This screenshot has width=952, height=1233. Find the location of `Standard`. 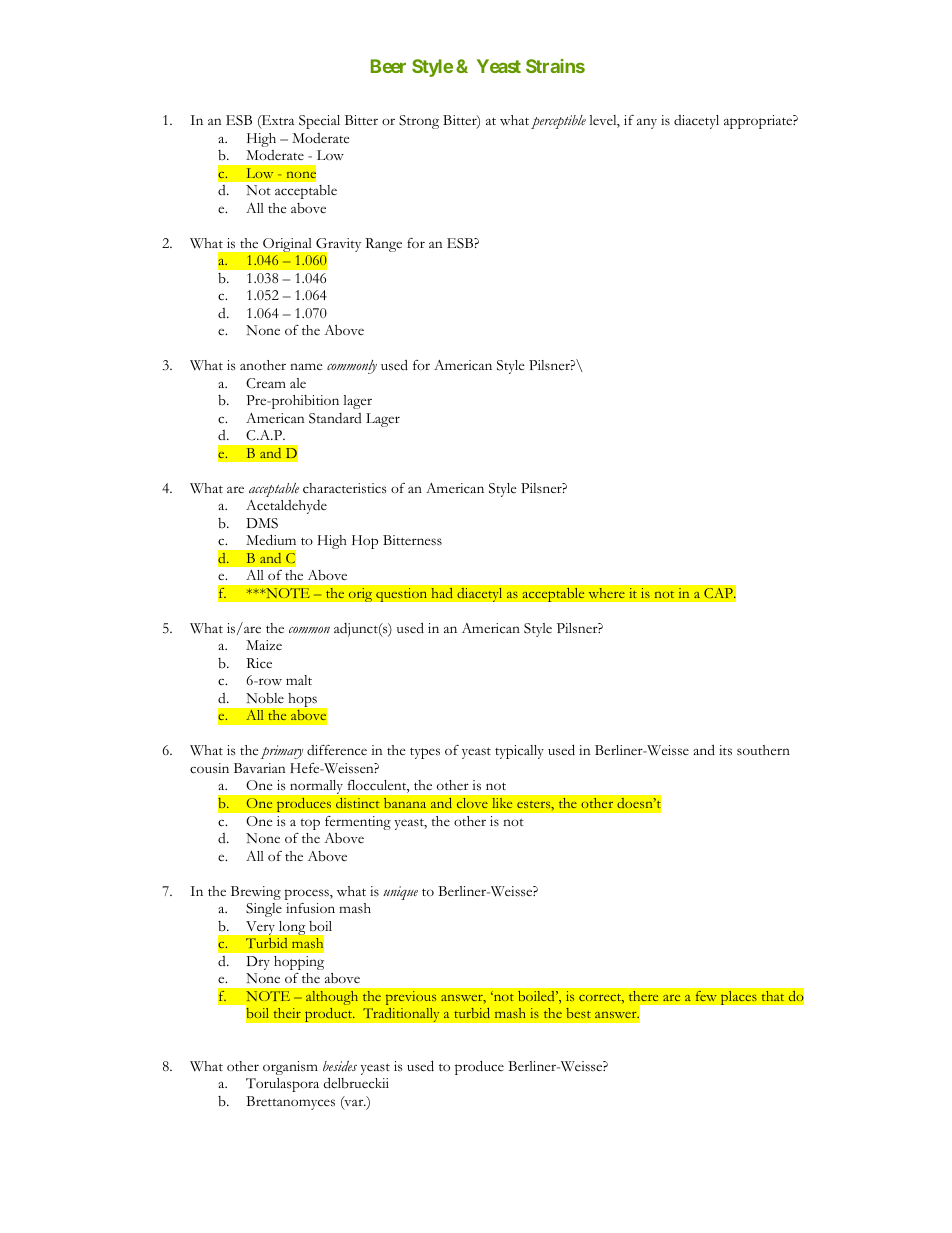

Standard is located at coordinates (335, 418).
